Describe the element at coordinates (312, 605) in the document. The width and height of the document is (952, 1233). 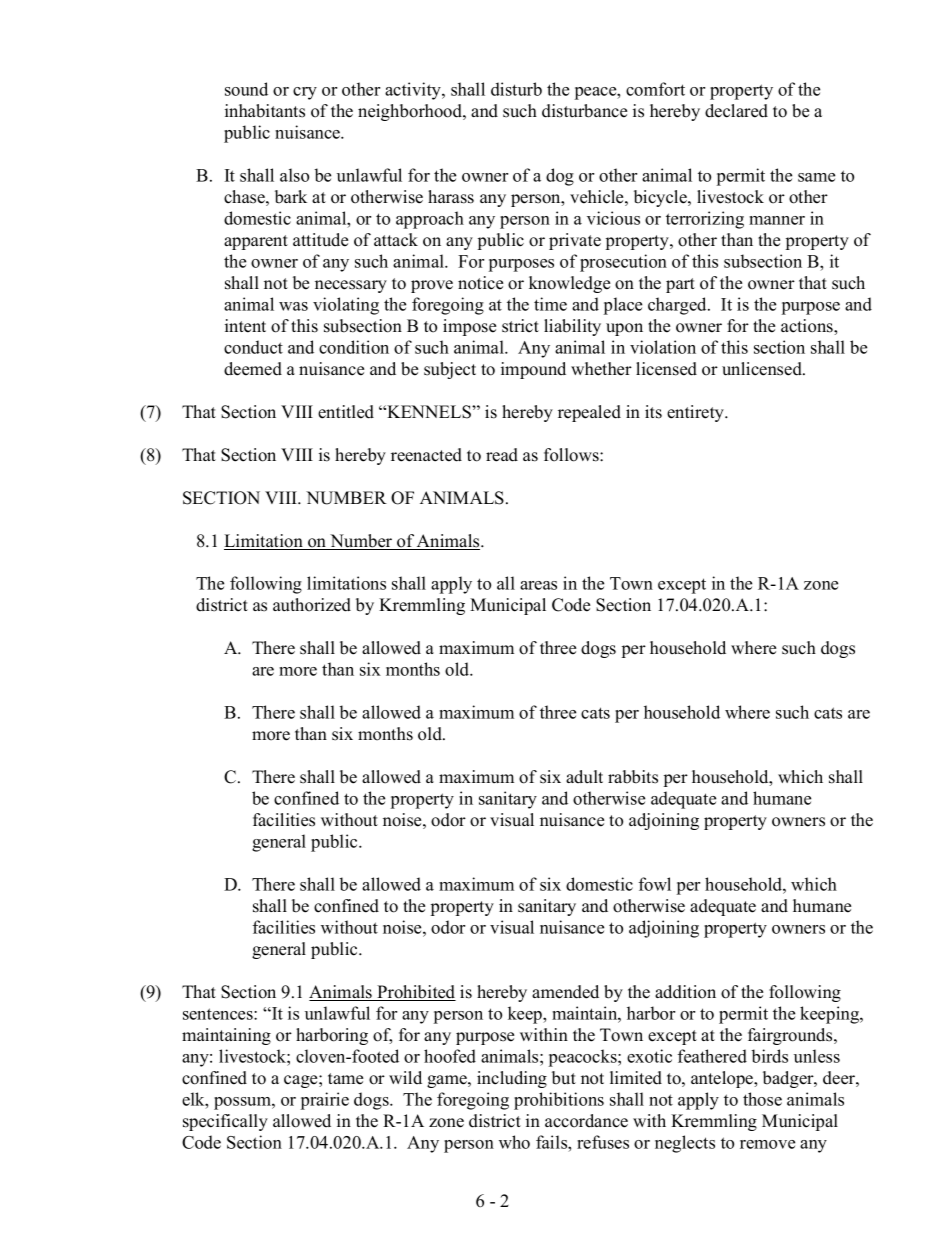
I see `authorized` at that location.
